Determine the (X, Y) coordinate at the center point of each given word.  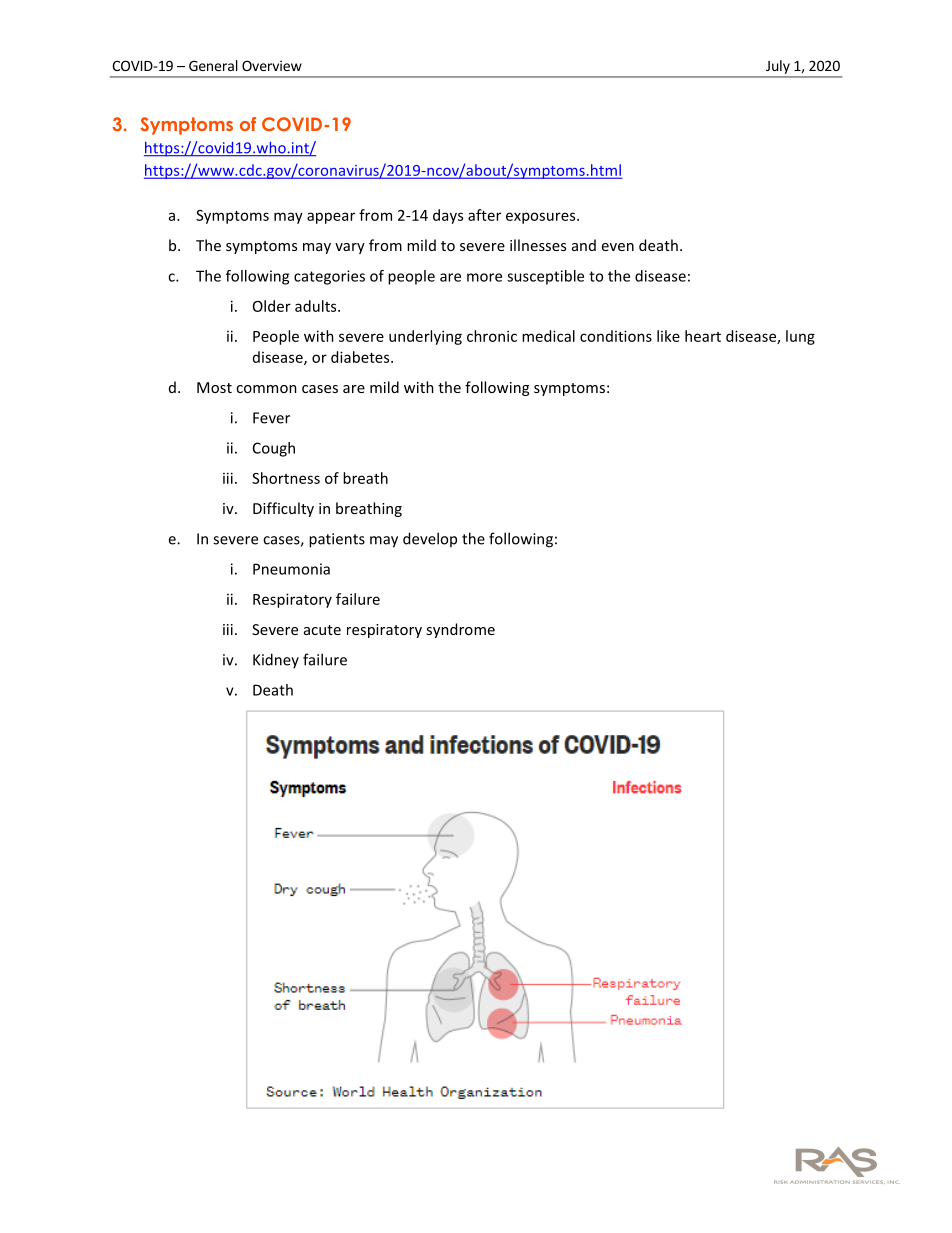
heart (703, 336)
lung (800, 337)
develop (430, 539)
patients (337, 540)
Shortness (286, 478)
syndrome (460, 630)
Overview (272, 65)
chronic (492, 336)
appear (331, 218)
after (484, 215)
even (618, 247)
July (778, 67)
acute (322, 630)
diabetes (361, 357)
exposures (542, 218)
